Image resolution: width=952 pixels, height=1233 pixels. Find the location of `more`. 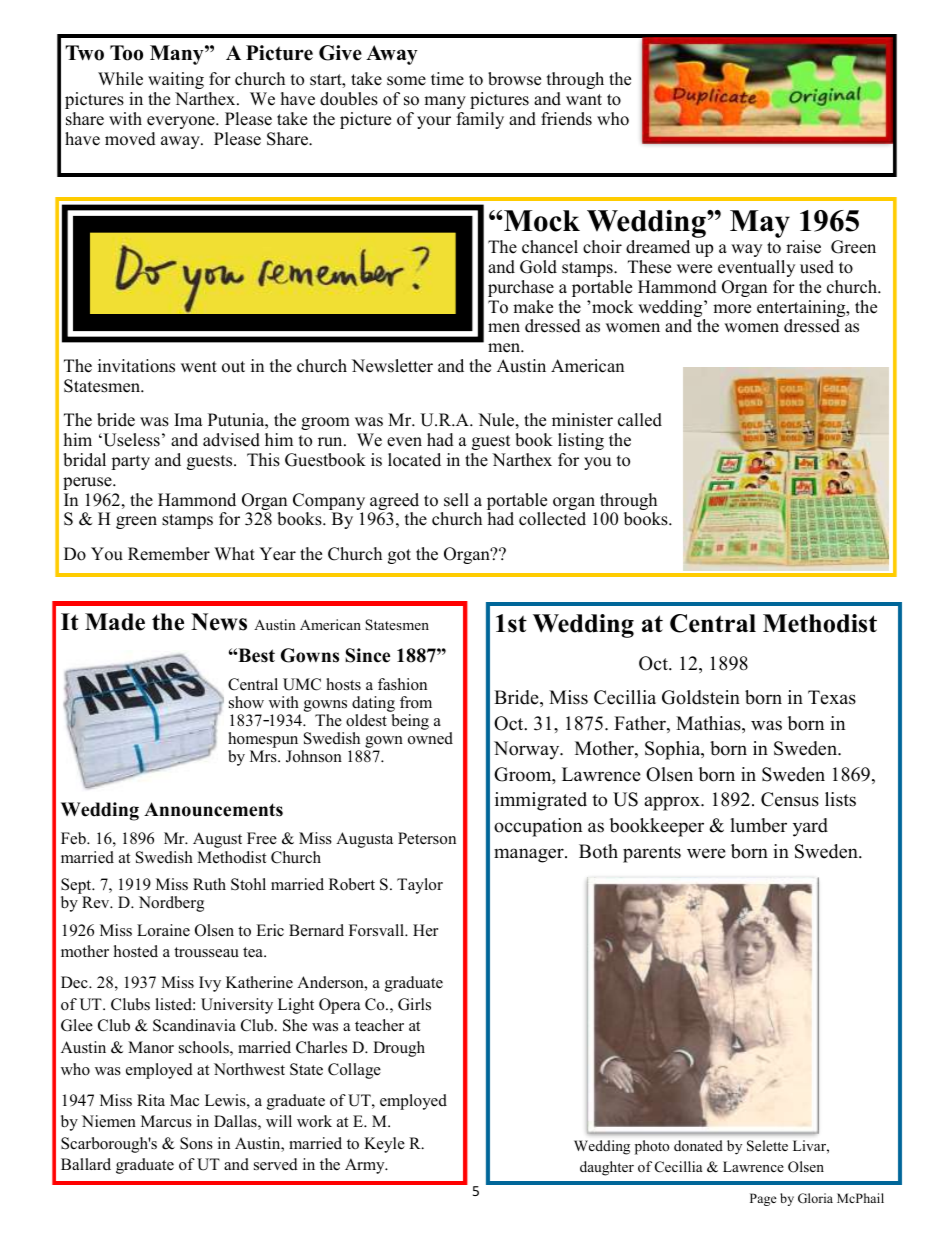

more is located at coordinates (732, 309).
